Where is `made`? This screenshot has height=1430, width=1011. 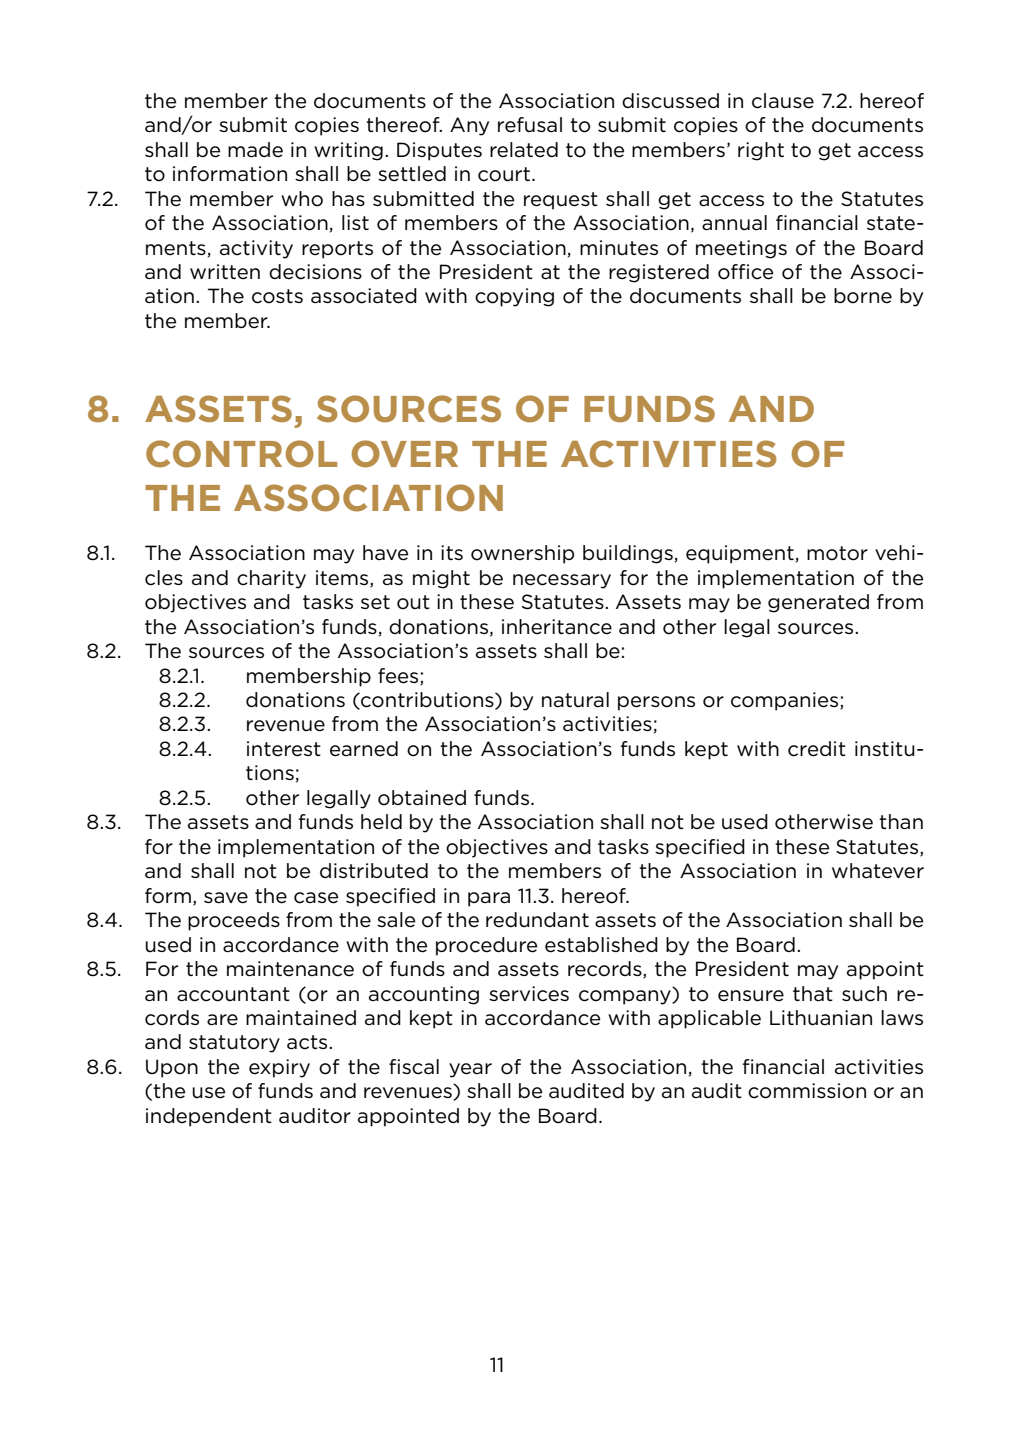
made is located at coordinates (255, 150).
